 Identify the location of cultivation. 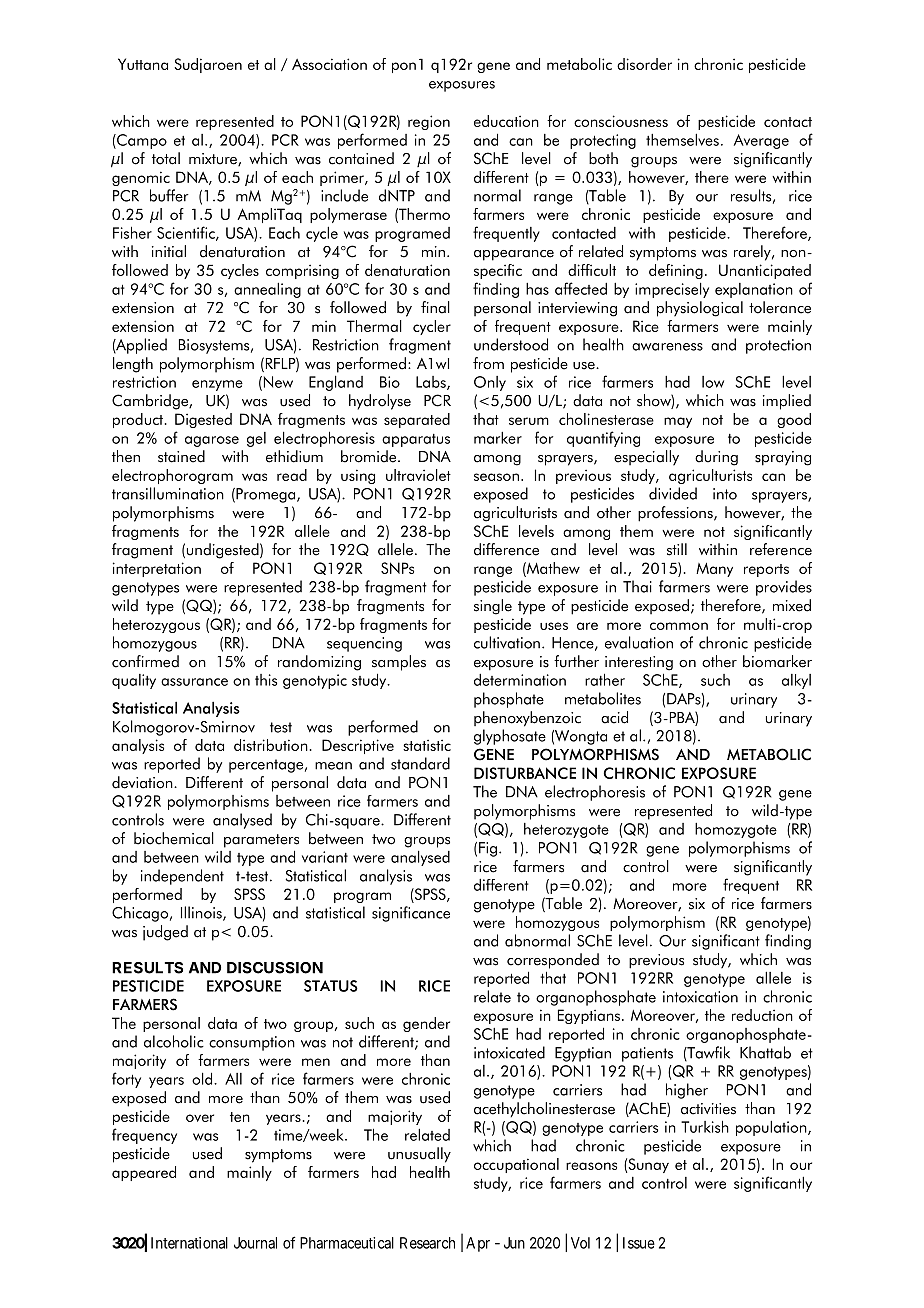
(507, 642).
